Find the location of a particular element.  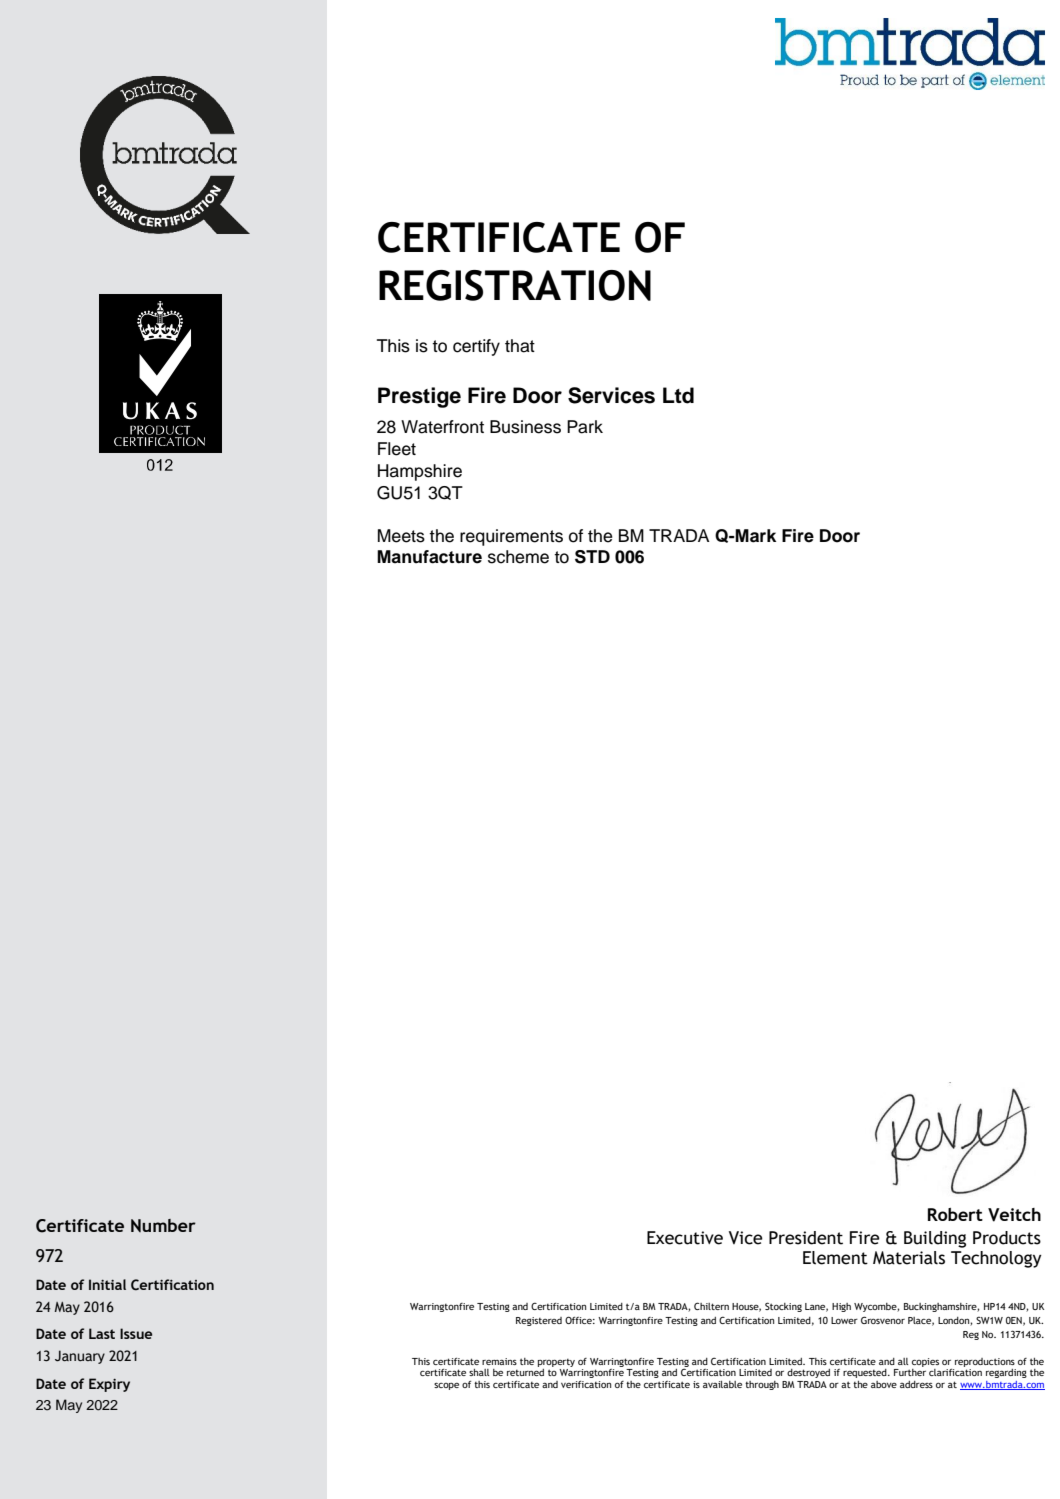

Ltd is located at coordinates (678, 395).
